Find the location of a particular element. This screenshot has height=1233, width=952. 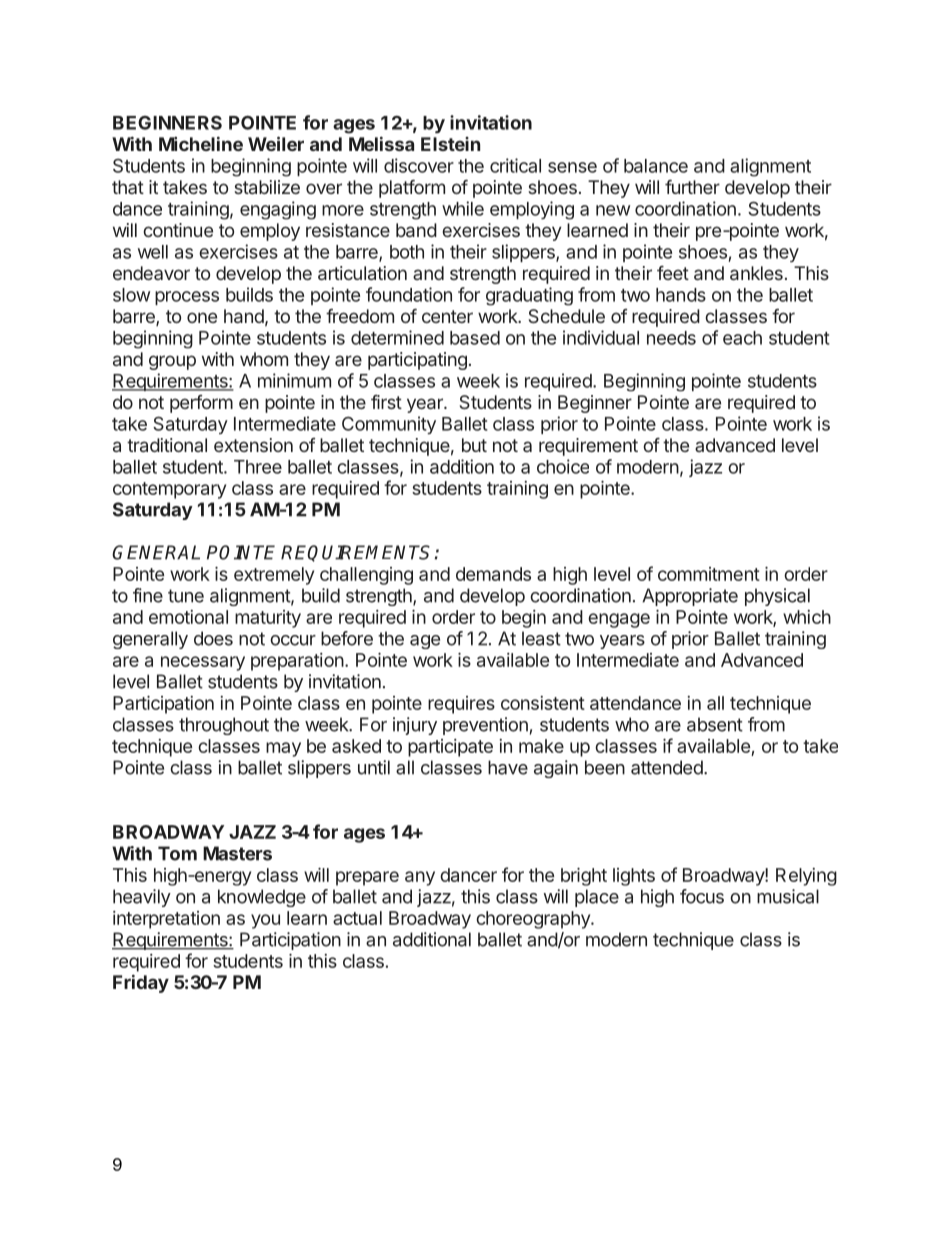

throughout is located at coordinates (224, 726).
